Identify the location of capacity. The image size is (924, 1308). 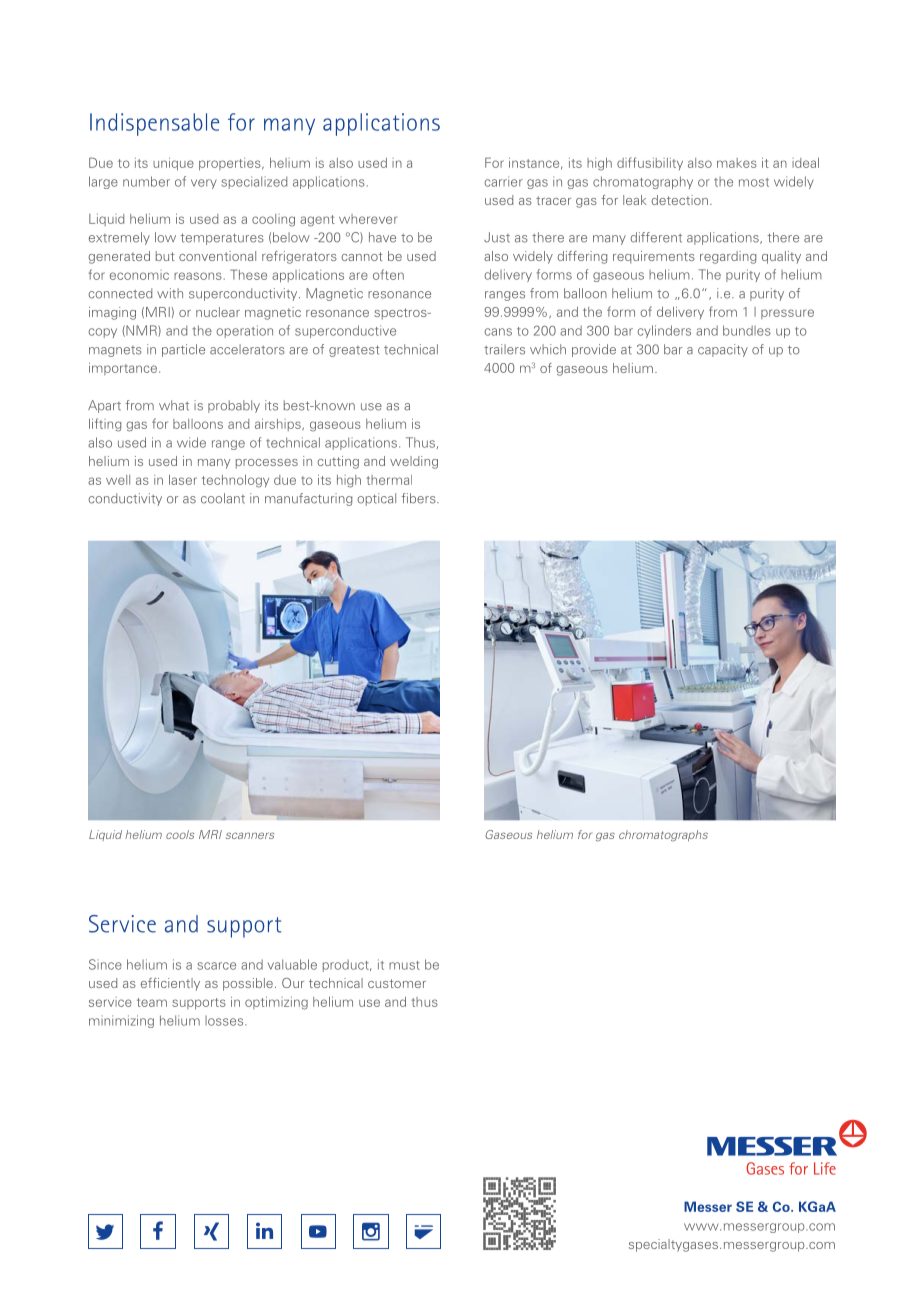
(723, 350).
